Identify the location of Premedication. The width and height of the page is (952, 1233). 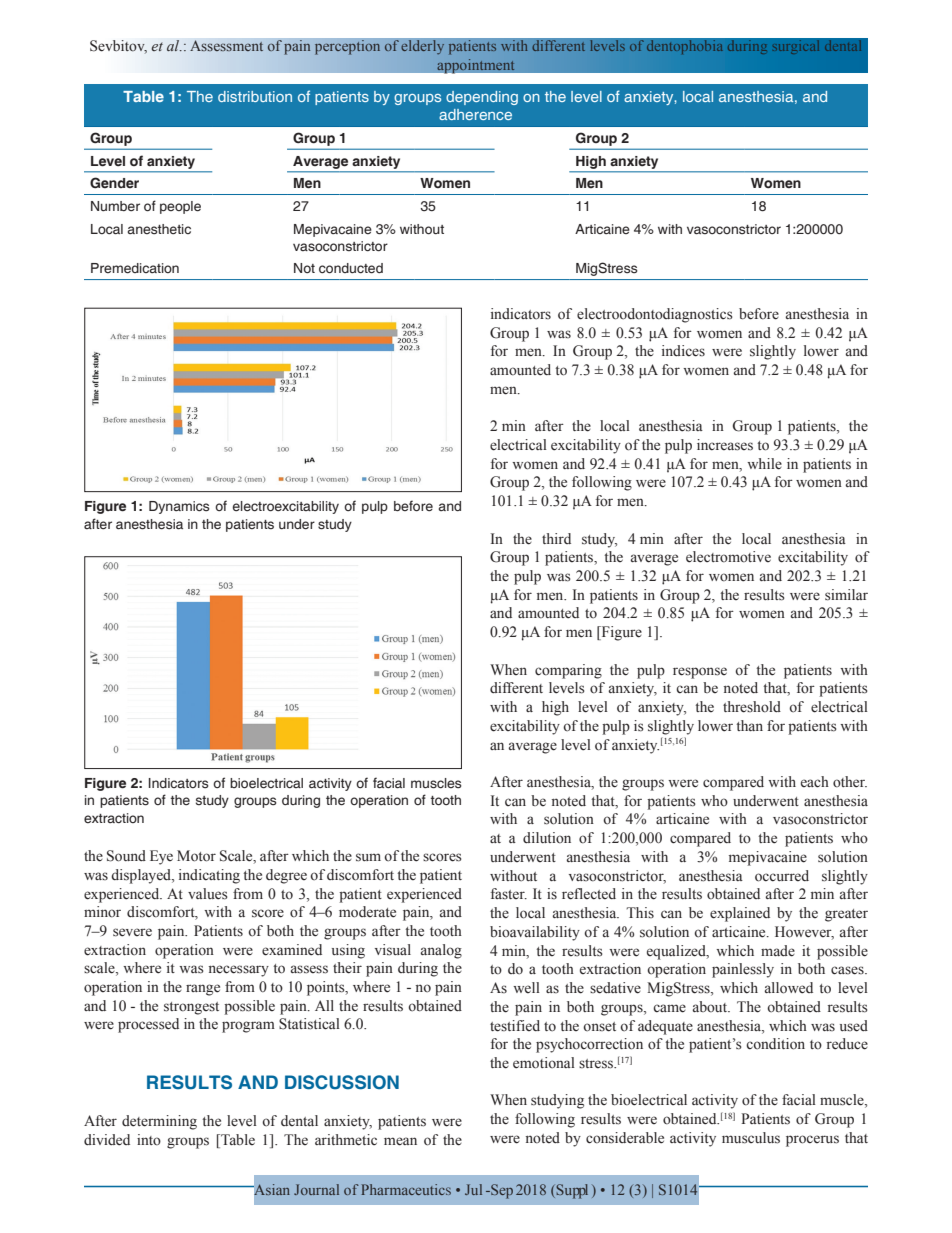
(135, 268).
